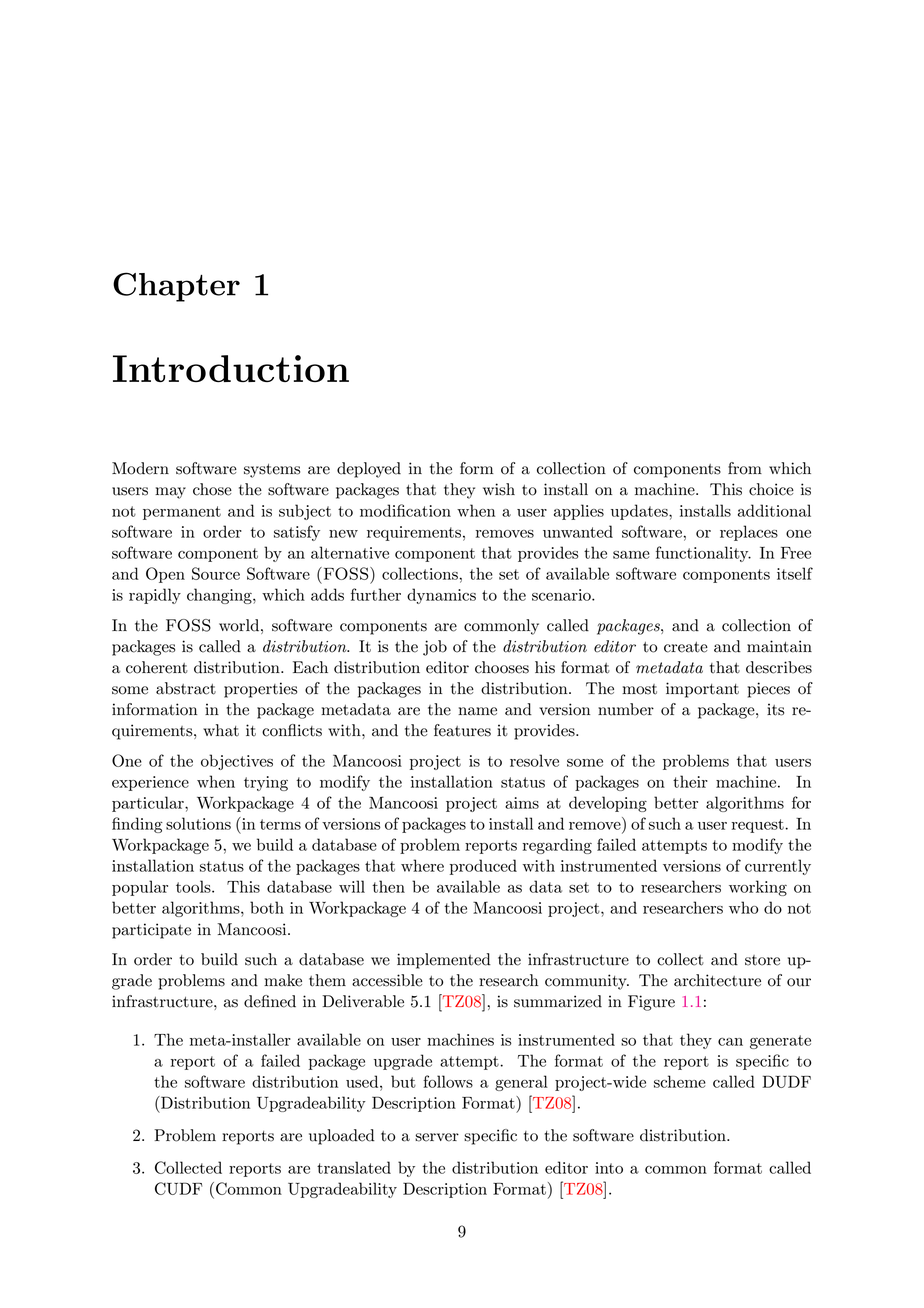 The image size is (924, 1308). I want to click on important, so click(702, 690).
